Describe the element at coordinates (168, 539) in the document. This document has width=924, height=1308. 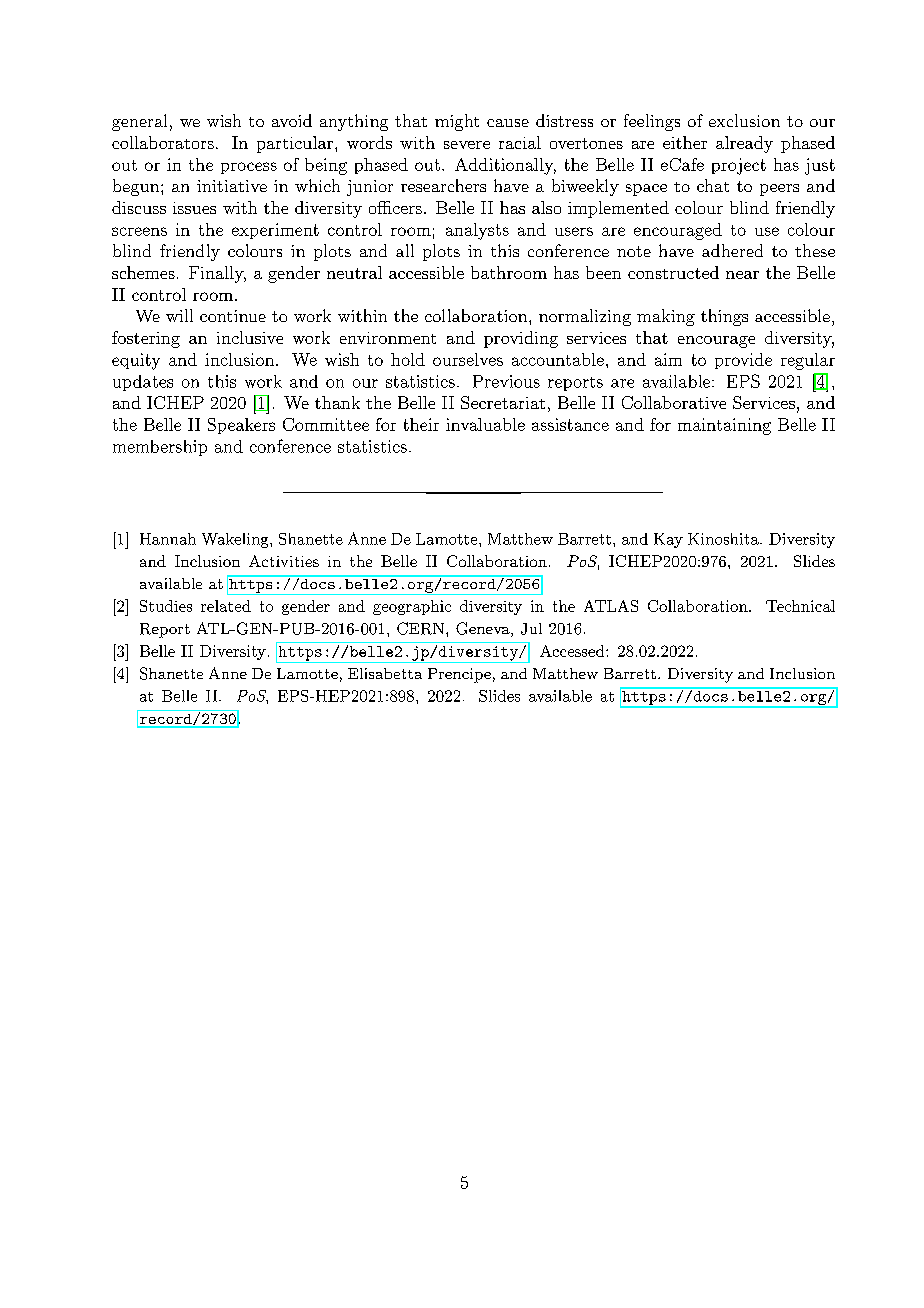
I see `Hannah` at that location.
